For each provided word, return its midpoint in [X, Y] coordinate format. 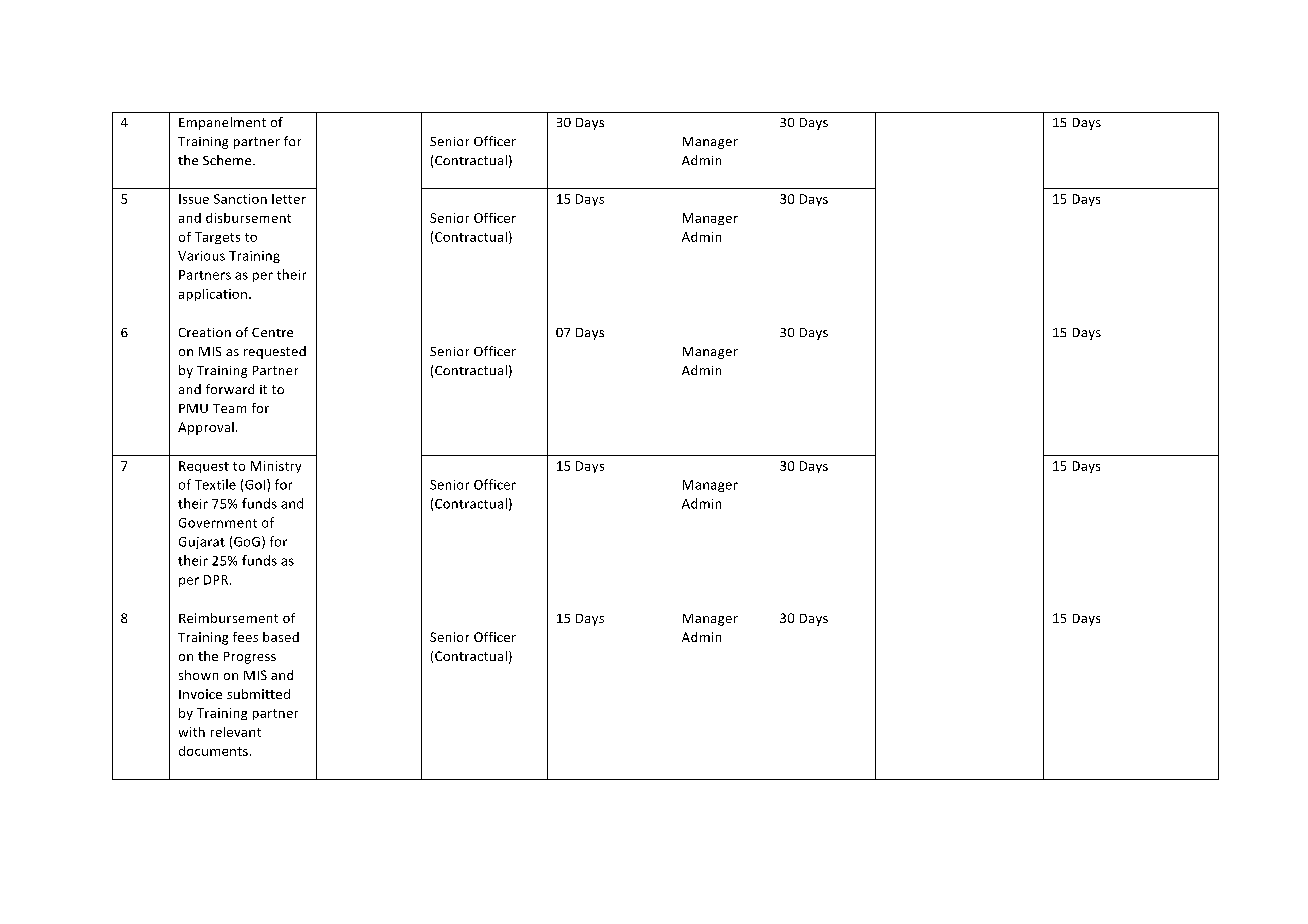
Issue [194, 199]
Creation [205, 332]
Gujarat [202, 543]
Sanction [240, 199]
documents [213, 751]
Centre [272, 332]
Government [218, 523]
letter [289, 199]
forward [230, 389]
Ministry [276, 467]
